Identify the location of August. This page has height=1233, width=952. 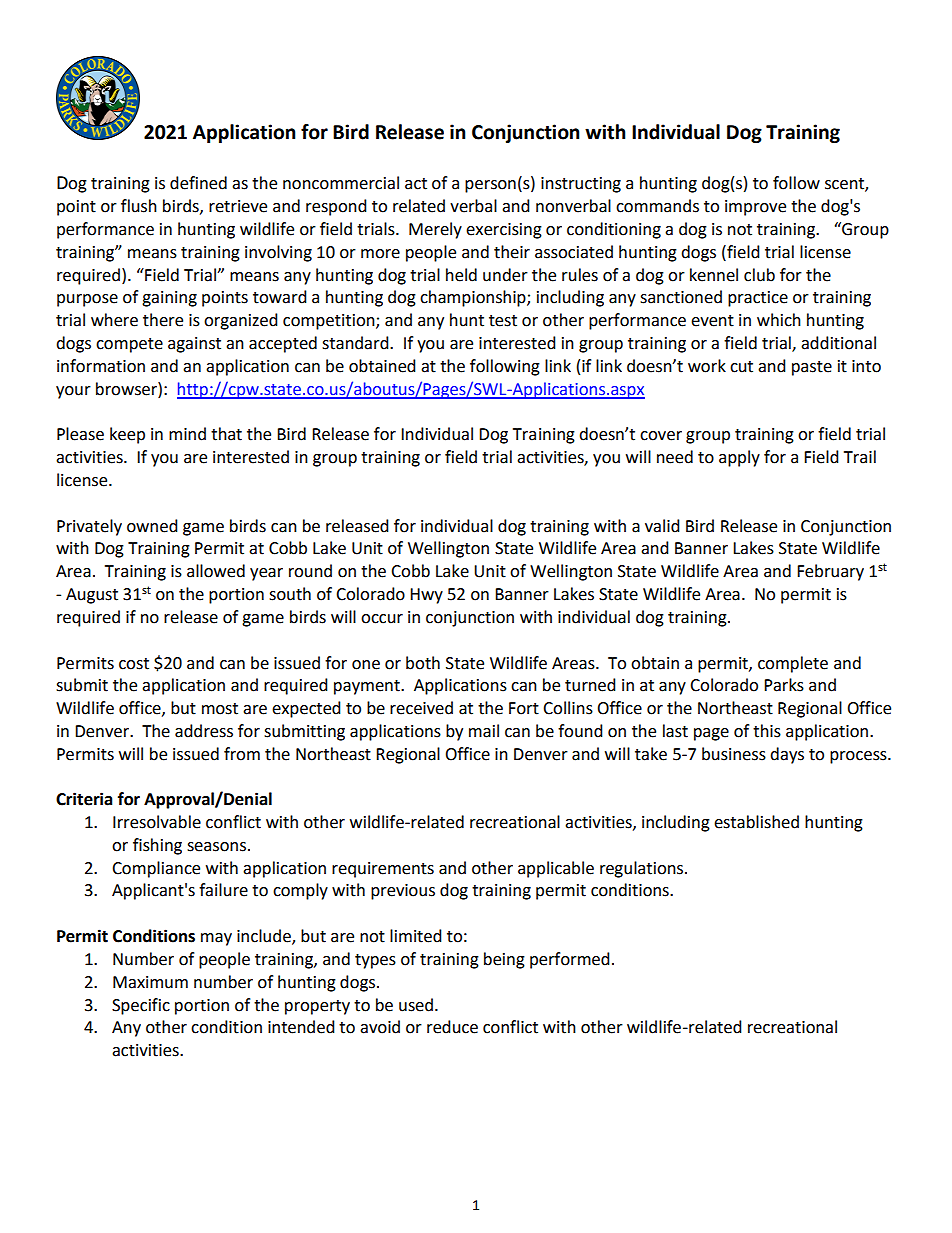
(92, 596).
